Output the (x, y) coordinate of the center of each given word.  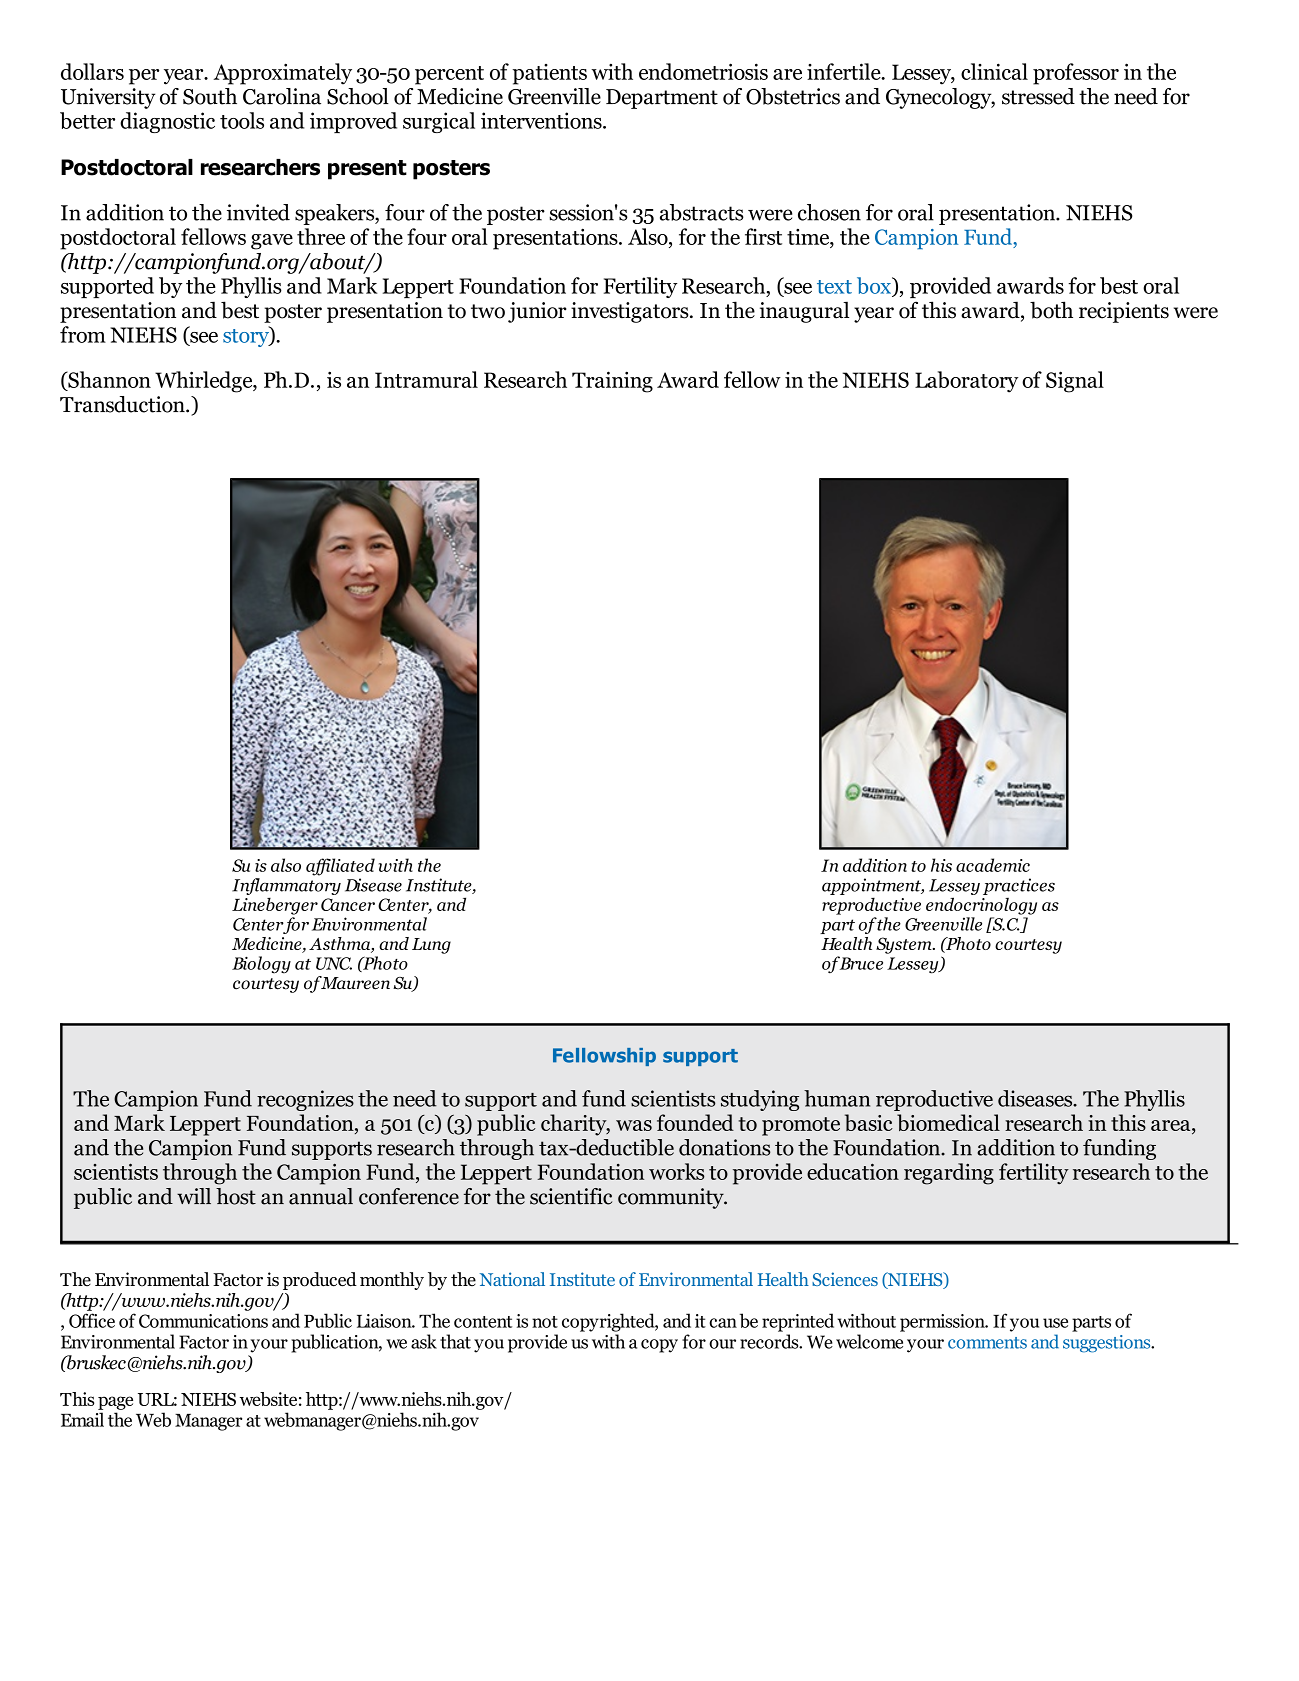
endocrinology (981, 906)
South (210, 96)
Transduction (123, 404)
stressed (1038, 96)
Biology (261, 965)
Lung (431, 946)
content (483, 1322)
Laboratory (966, 382)
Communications (203, 1321)
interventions (542, 120)
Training (612, 382)
